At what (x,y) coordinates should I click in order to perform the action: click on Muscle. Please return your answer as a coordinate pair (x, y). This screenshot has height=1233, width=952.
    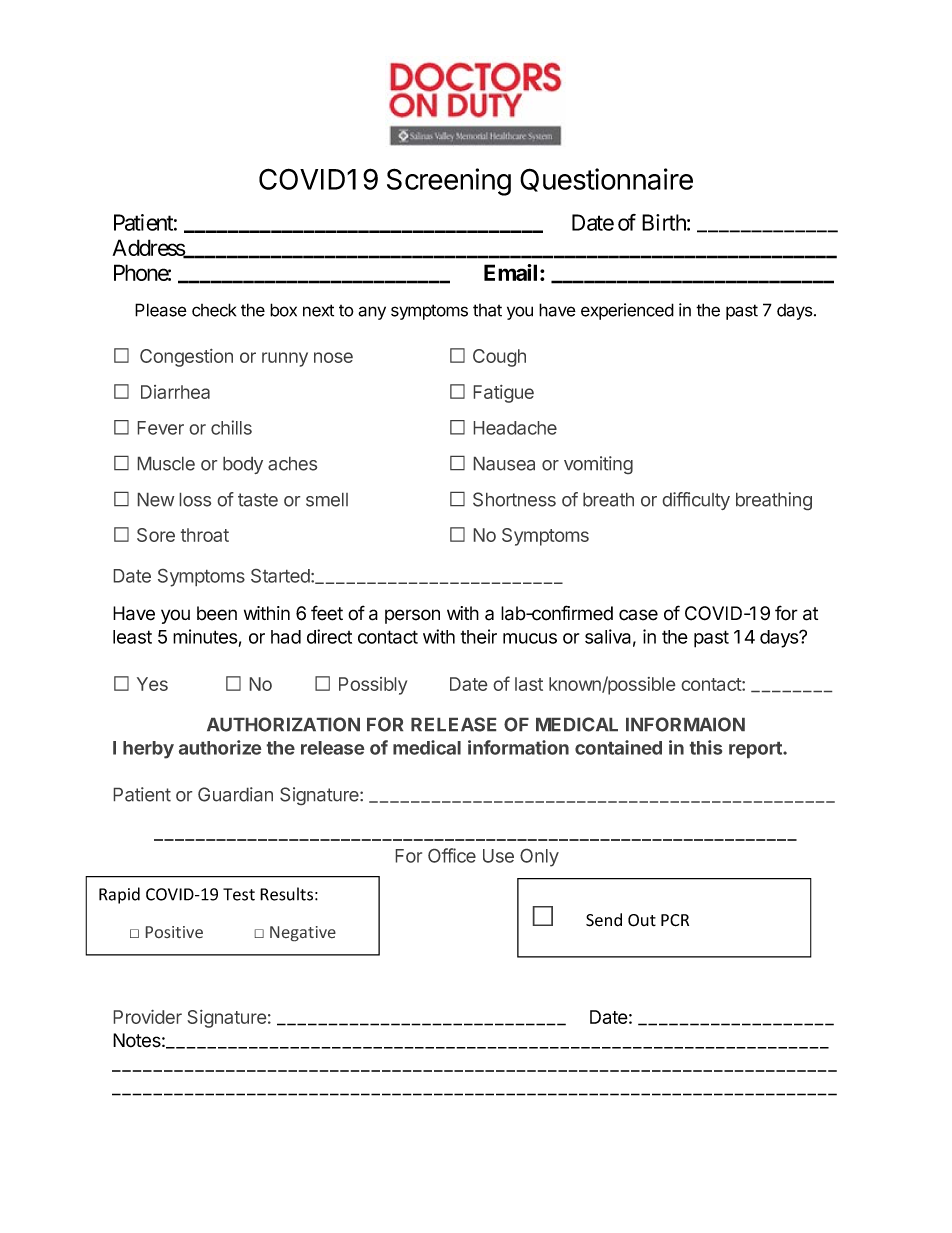
    Looking at the image, I should click on (166, 464).
